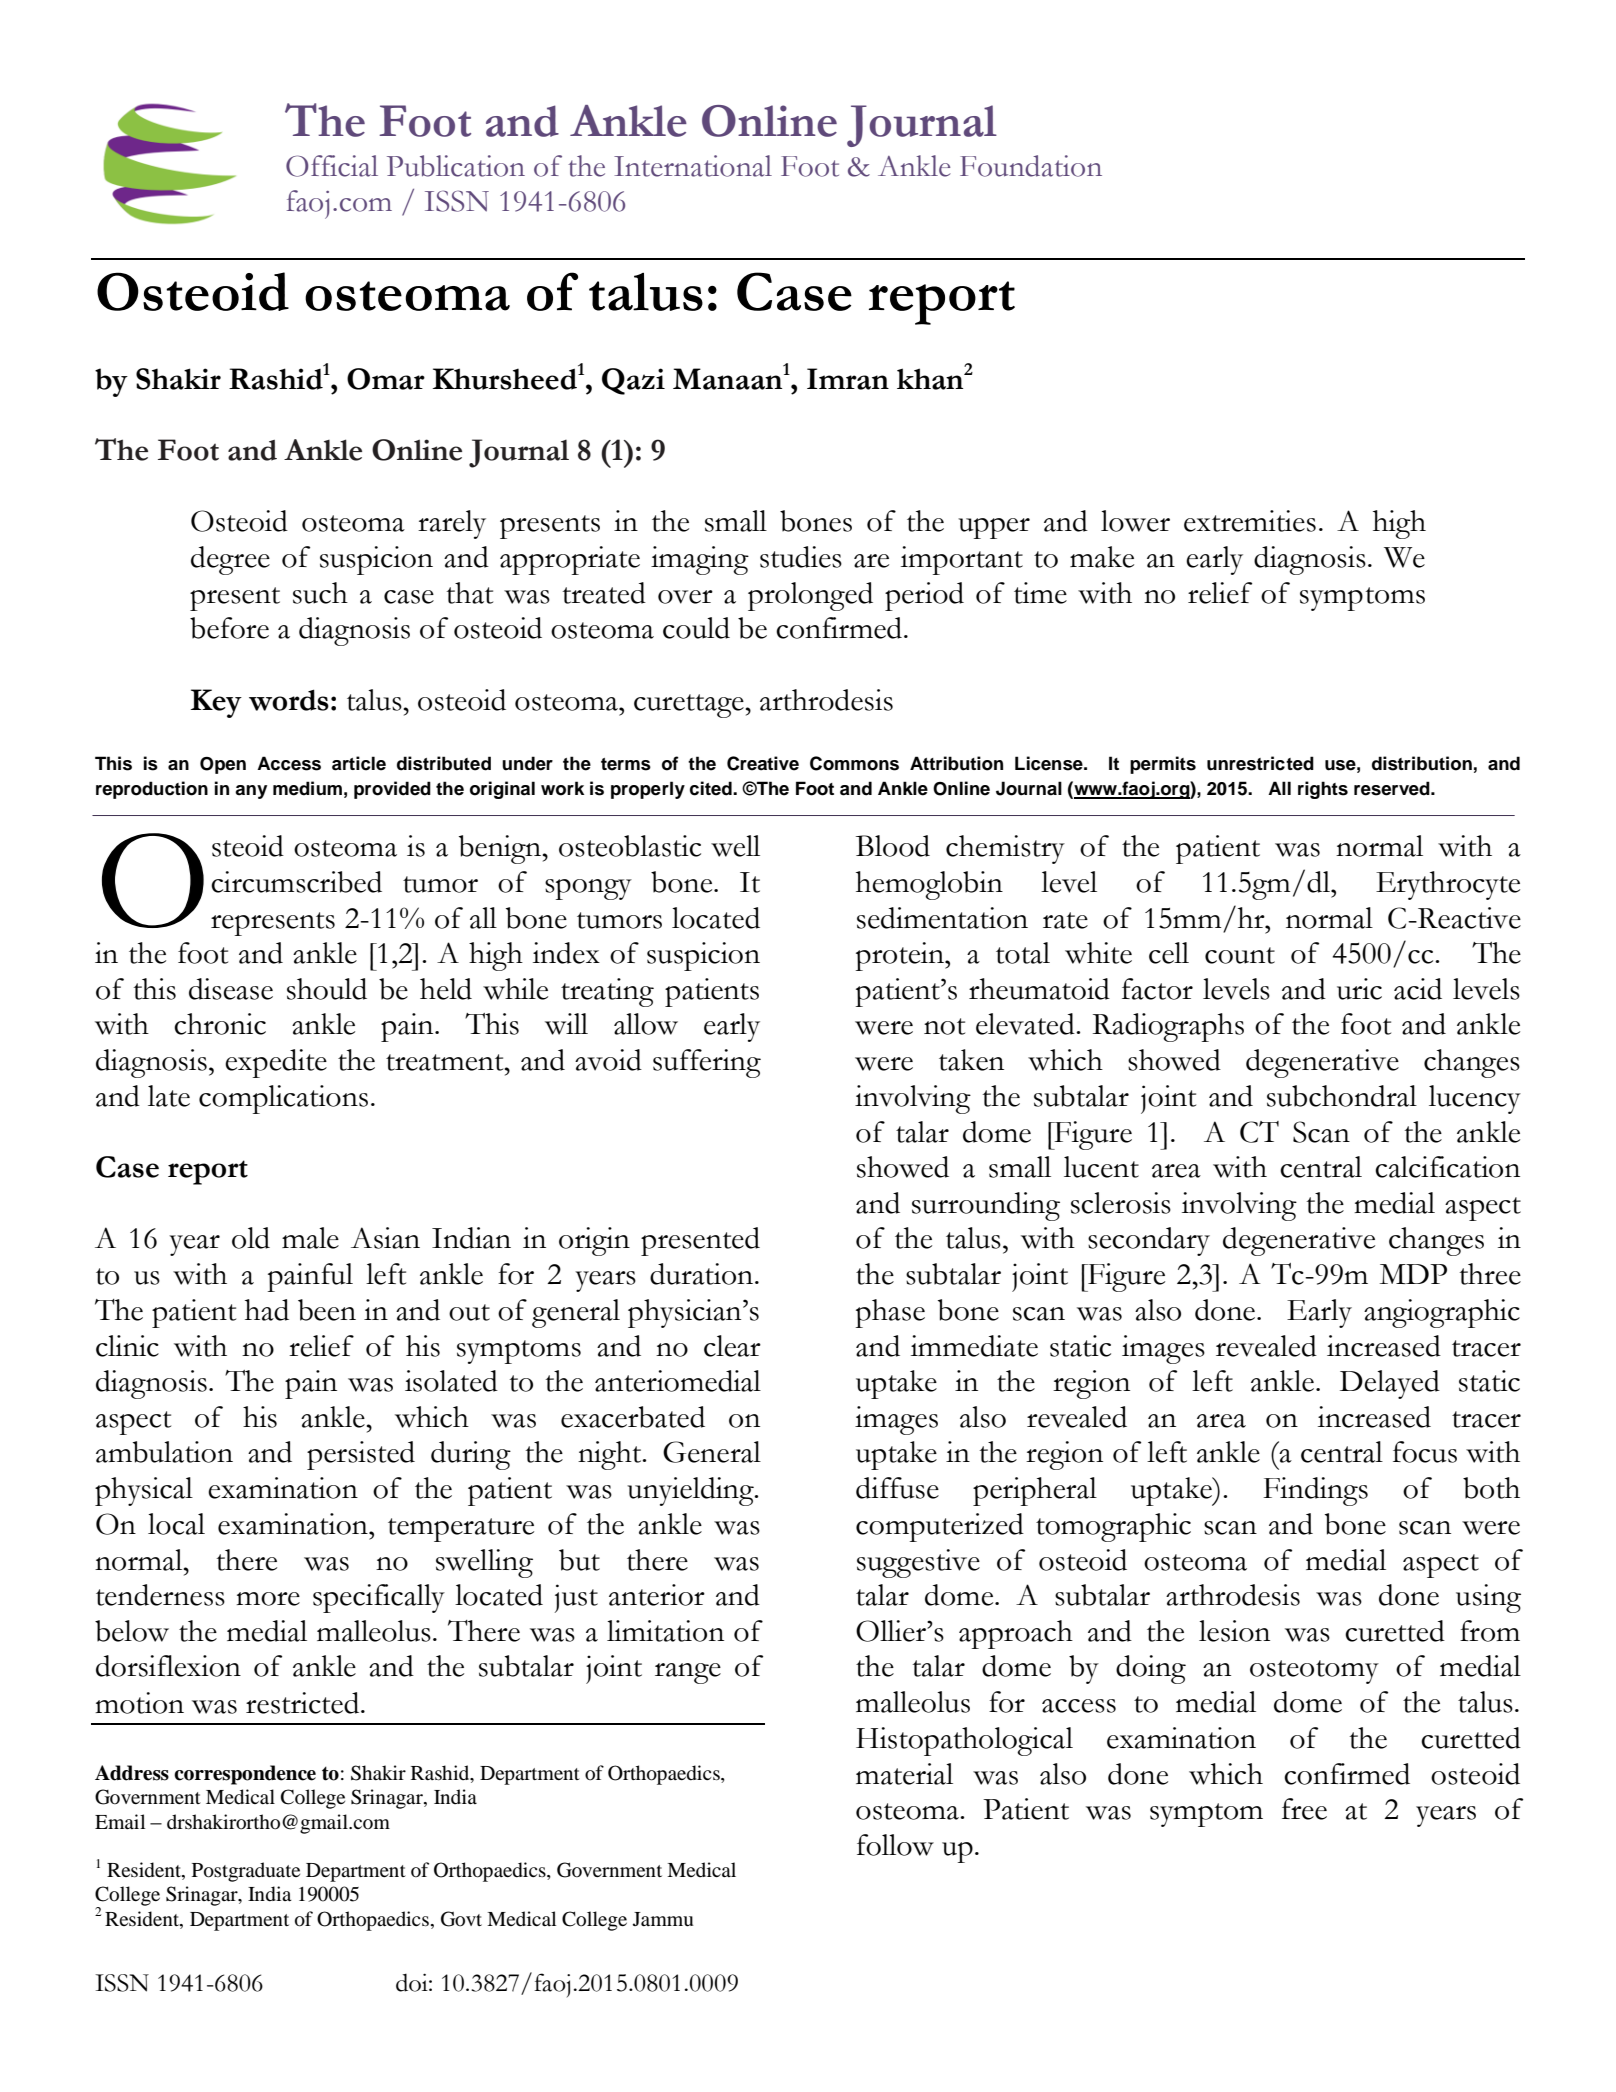  I want to click on Official, so click(332, 166).
